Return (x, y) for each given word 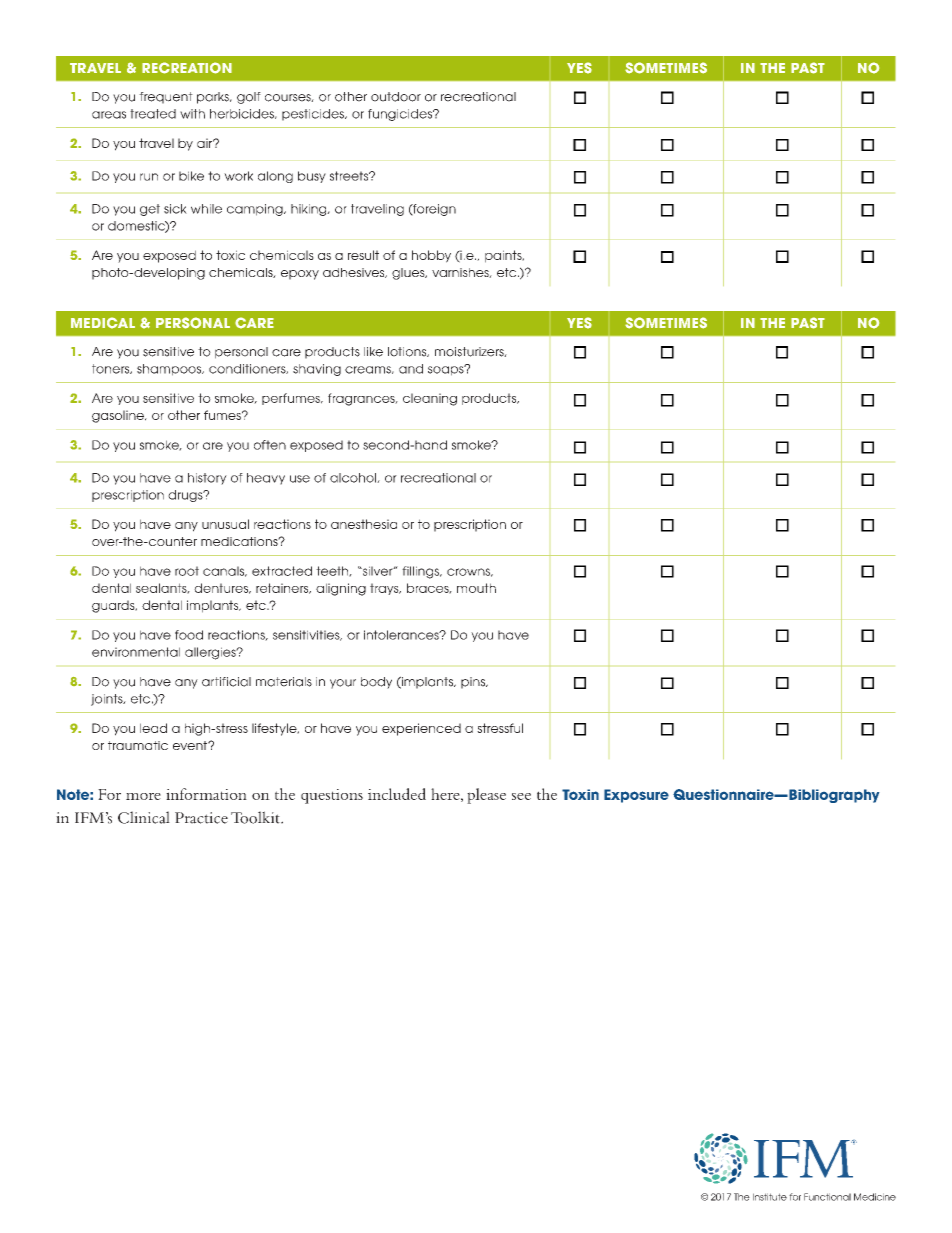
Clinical (144, 817)
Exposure (636, 796)
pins (474, 683)
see (521, 796)
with (192, 114)
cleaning (430, 399)
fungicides (401, 115)
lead (153, 728)
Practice (201, 818)
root (187, 571)
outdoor (396, 97)
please (486, 796)
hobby (431, 256)
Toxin (580, 794)
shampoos (170, 370)
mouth (476, 588)
